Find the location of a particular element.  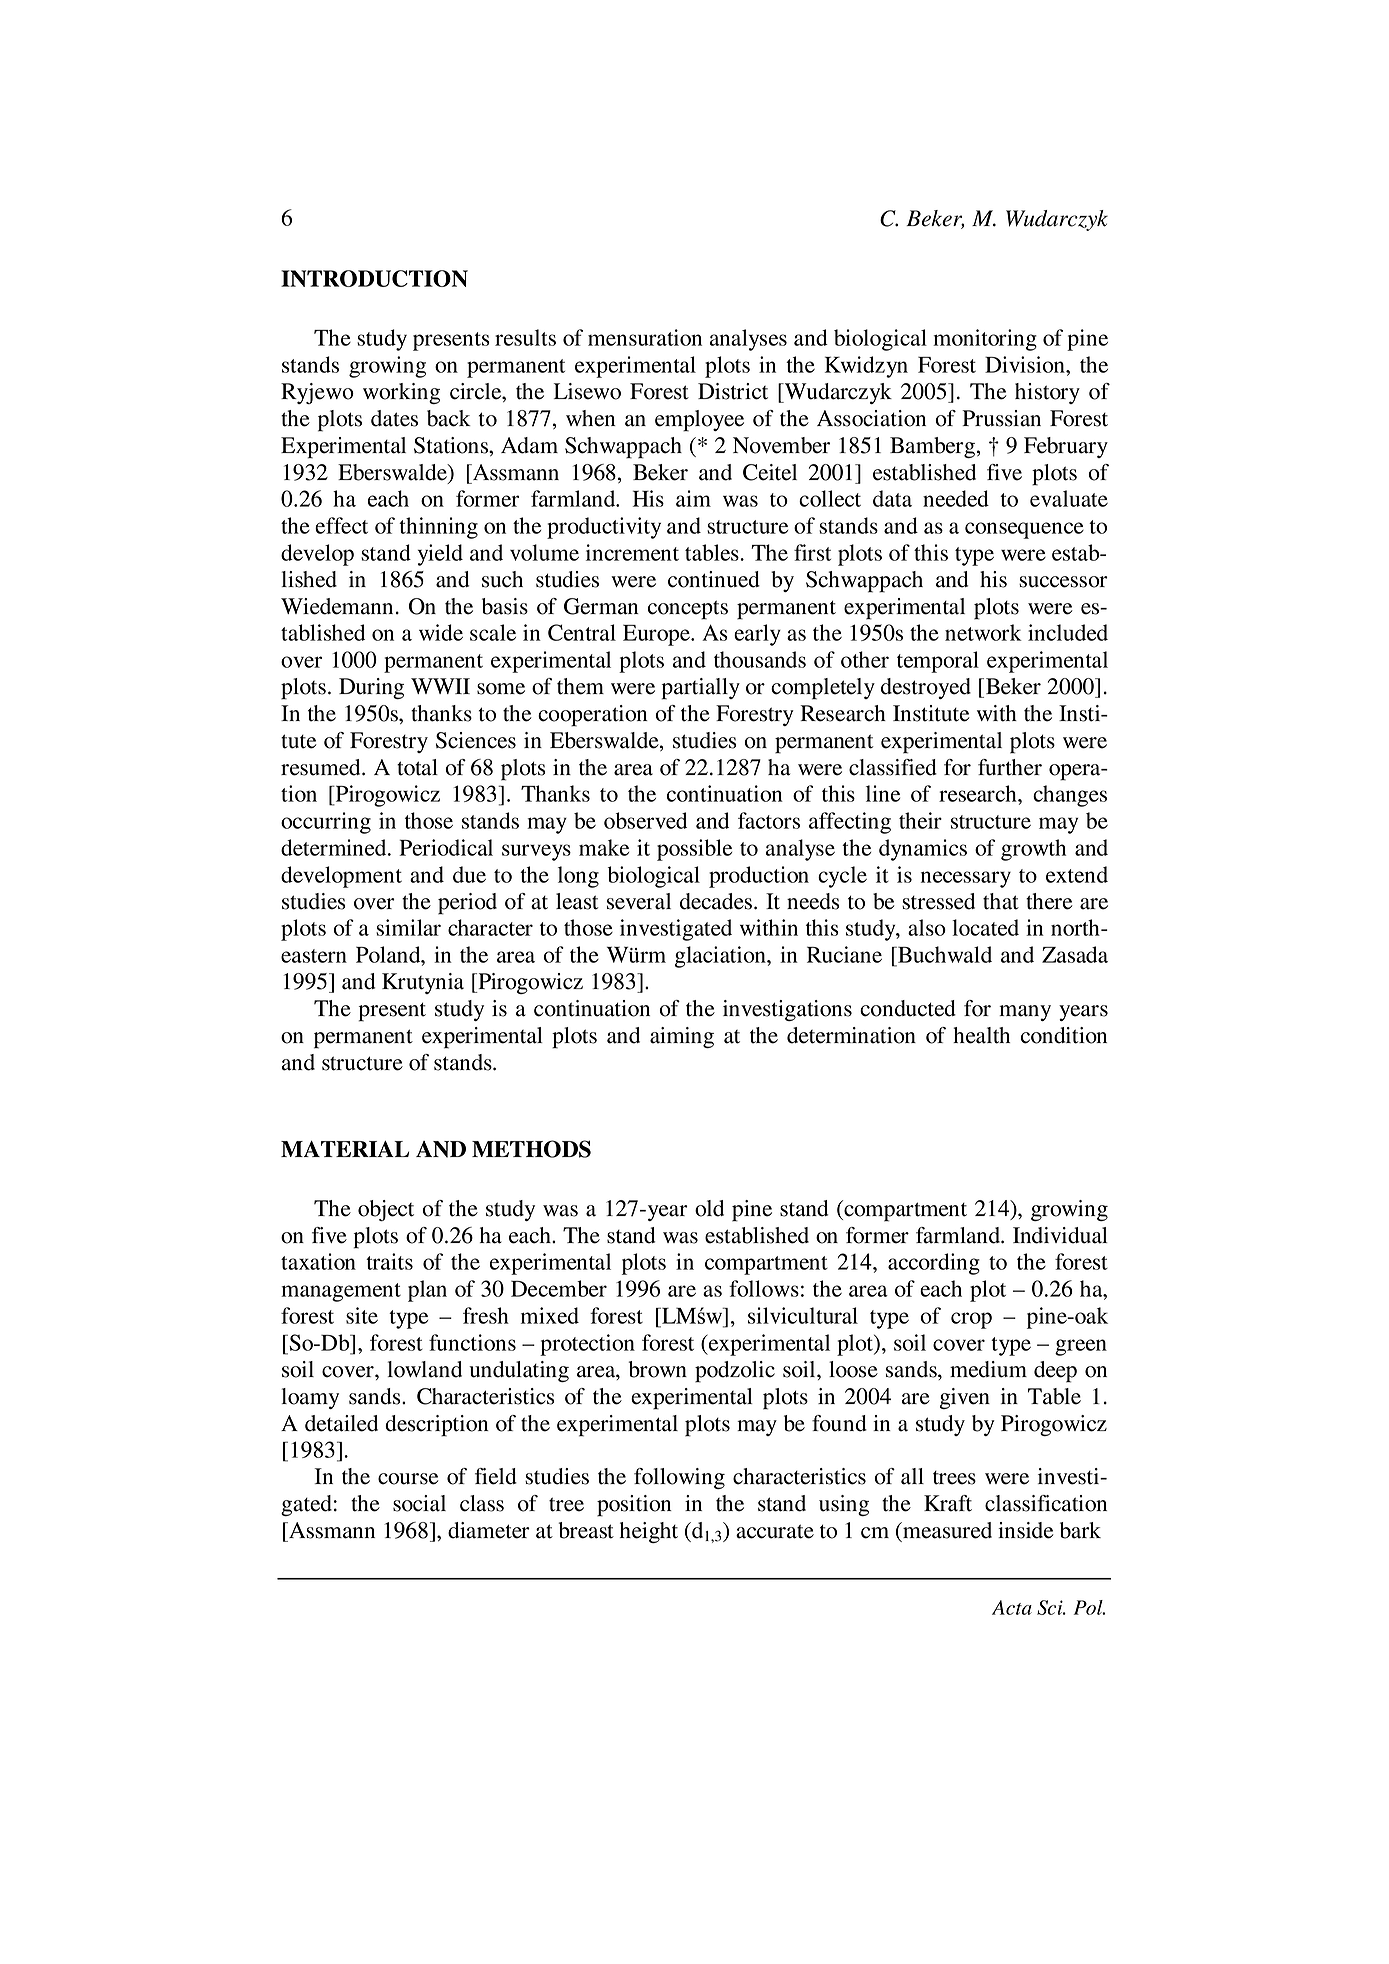

Division is located at coordinates (1026, 364).
